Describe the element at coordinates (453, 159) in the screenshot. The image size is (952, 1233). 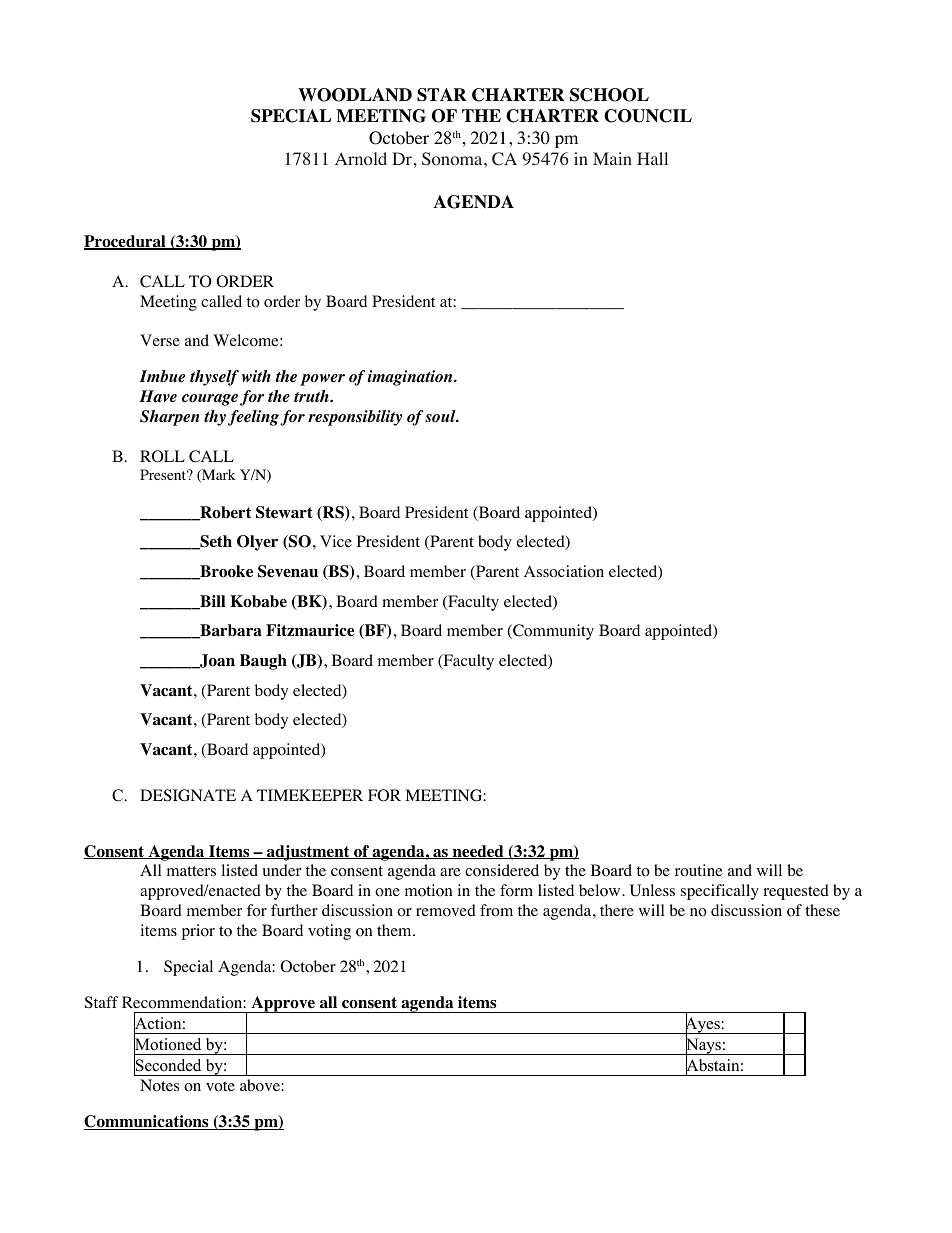
I see `Sonoma` at that location.
